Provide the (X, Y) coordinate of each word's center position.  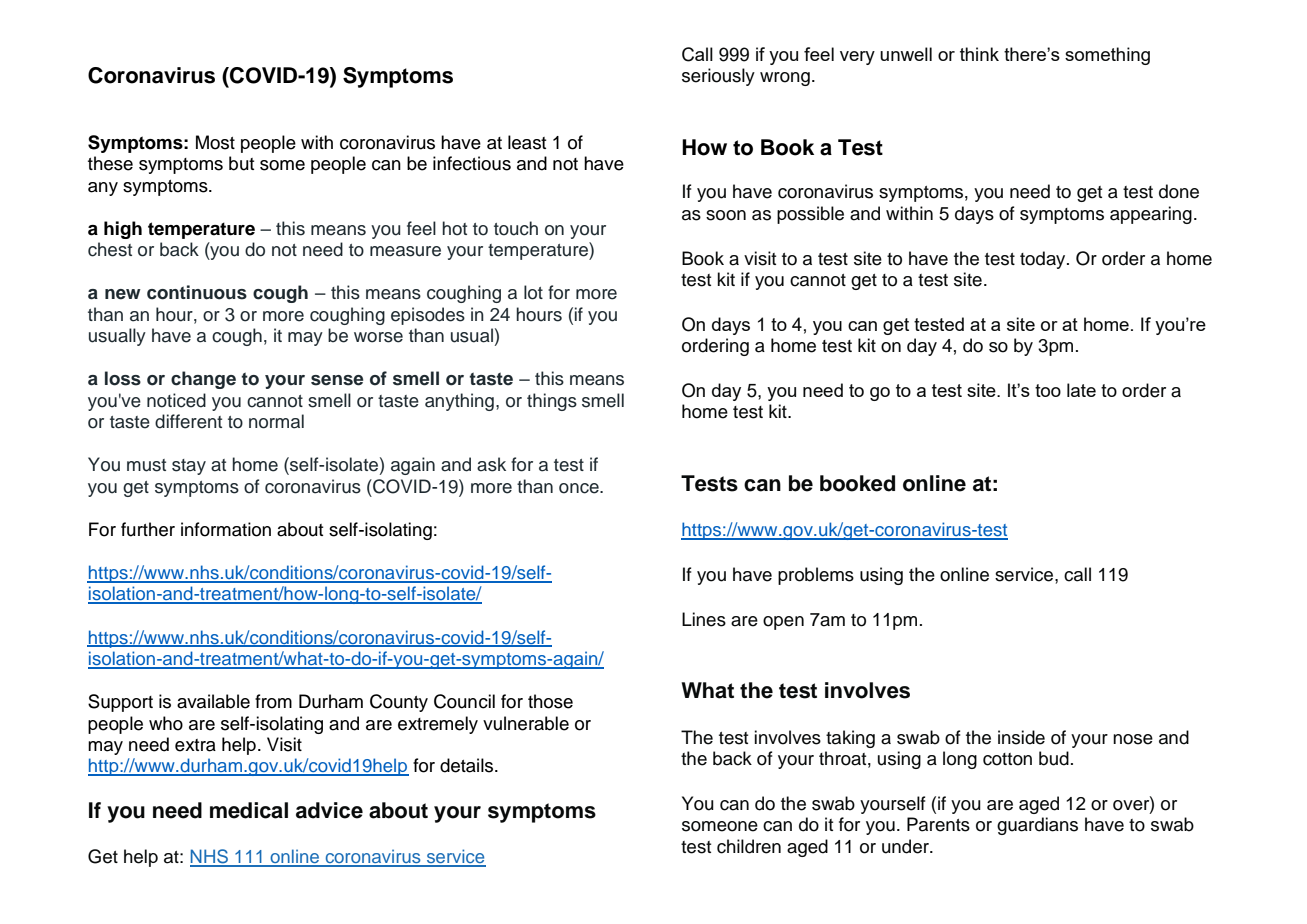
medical (249, 810)
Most (215, 142)
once (580, 488)
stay (189, 467)
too (1048, 390)
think (979, 54)
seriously (718, 77)
